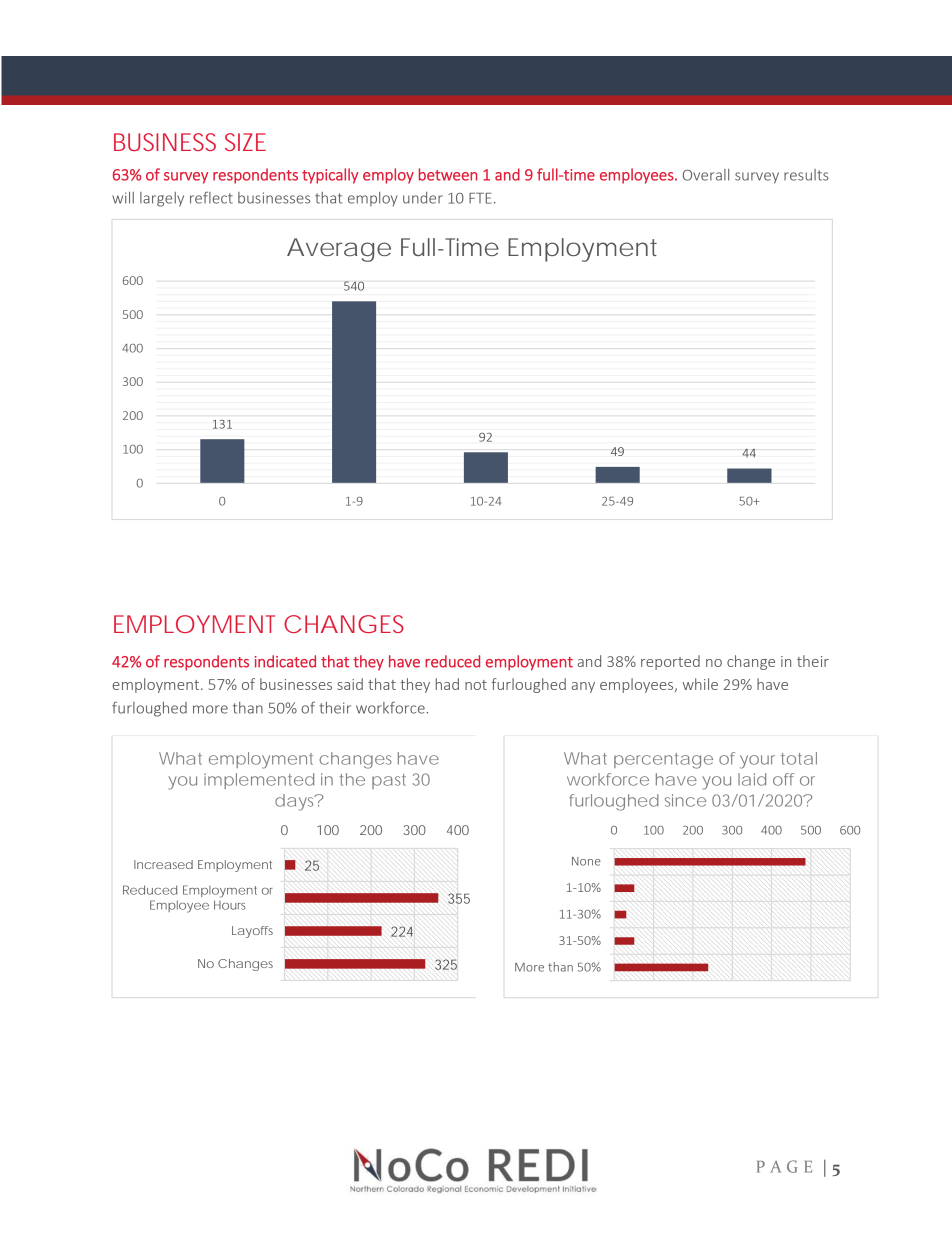 Image resolution: width=952 pixels, height=1233 pixels. What do you see at coordinates (162, 199) in the screenshot?
I see `largely` at bounding box center [162, 199].
